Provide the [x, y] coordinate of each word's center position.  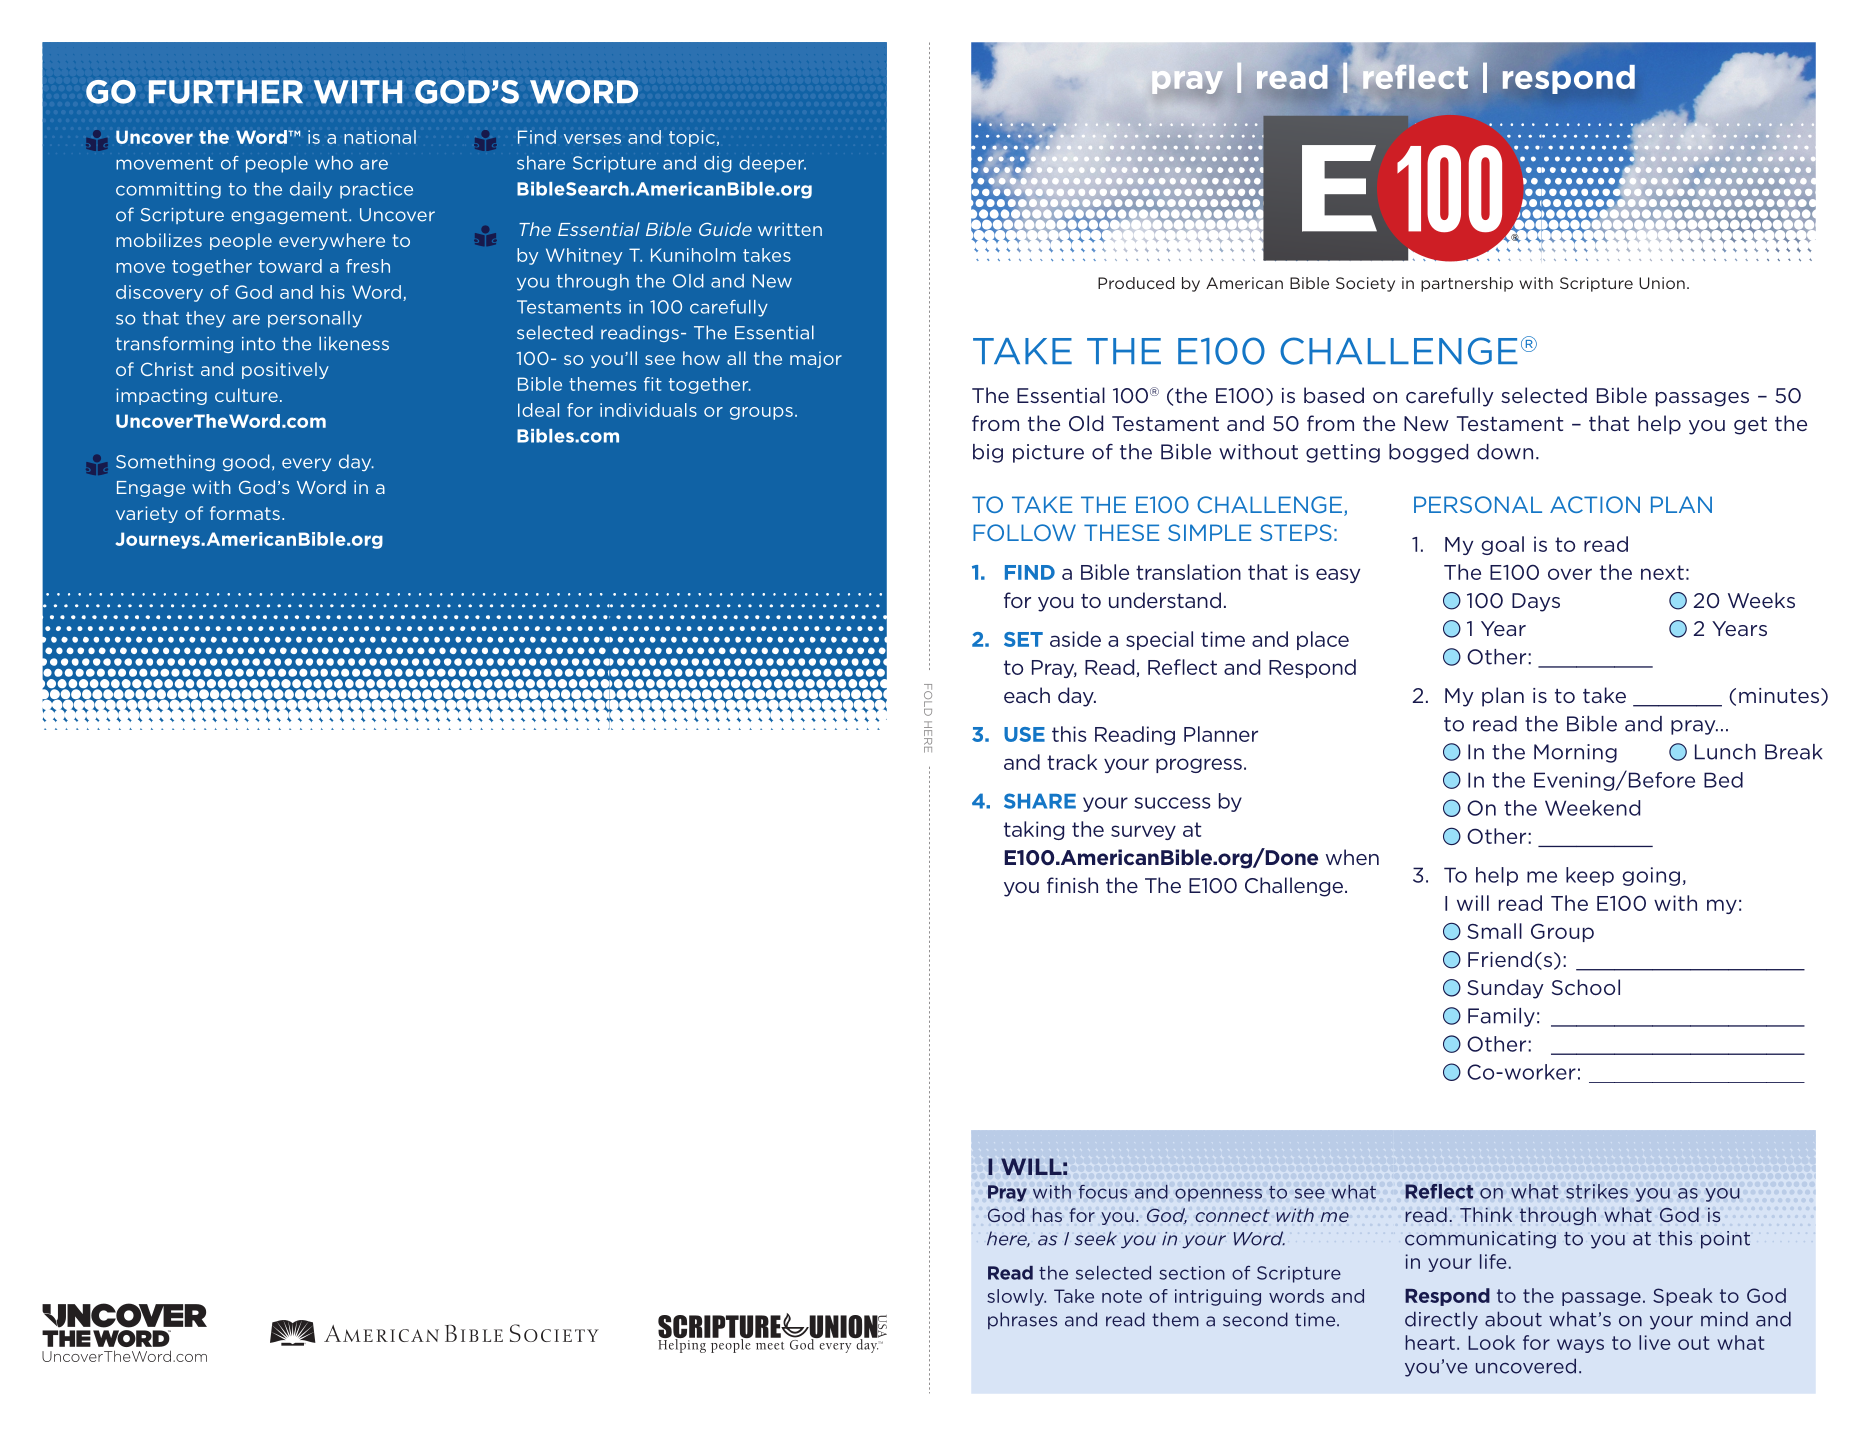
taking [1034, 830]
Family [1501, 1017]
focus [1103, 1192]
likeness [354, 343]
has [1047, 1215]
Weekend [1592, 808]
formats [245, 513]
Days [1536, 602]
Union [1662, 283]
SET [1023, 639]
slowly [1016, 1297]
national [380, 137]
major [816, 359]
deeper [772, 164]
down [1505, 452]
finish [1072, 885]
